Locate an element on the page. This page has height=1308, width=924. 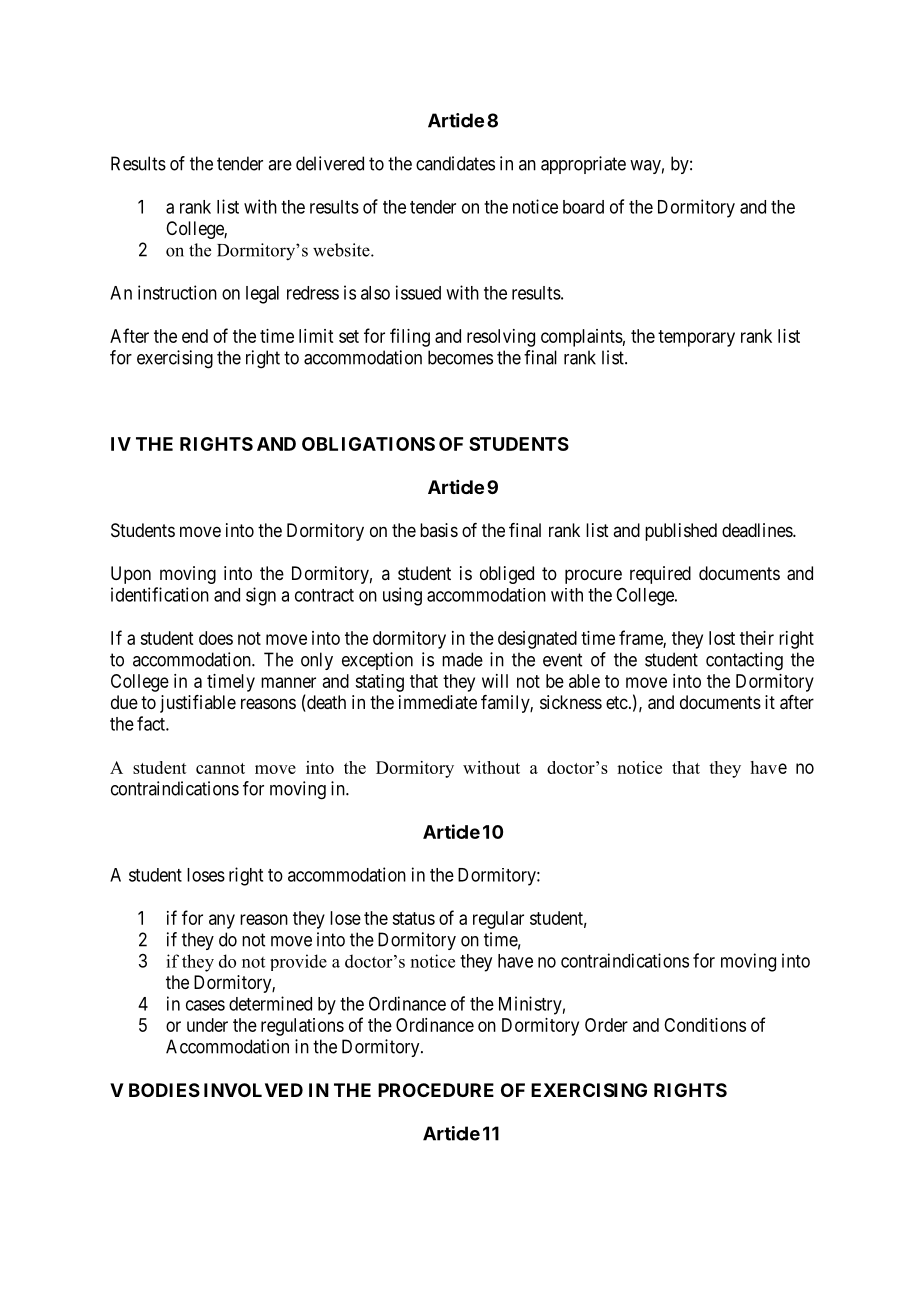
are is located at coordinates (280, 165).
